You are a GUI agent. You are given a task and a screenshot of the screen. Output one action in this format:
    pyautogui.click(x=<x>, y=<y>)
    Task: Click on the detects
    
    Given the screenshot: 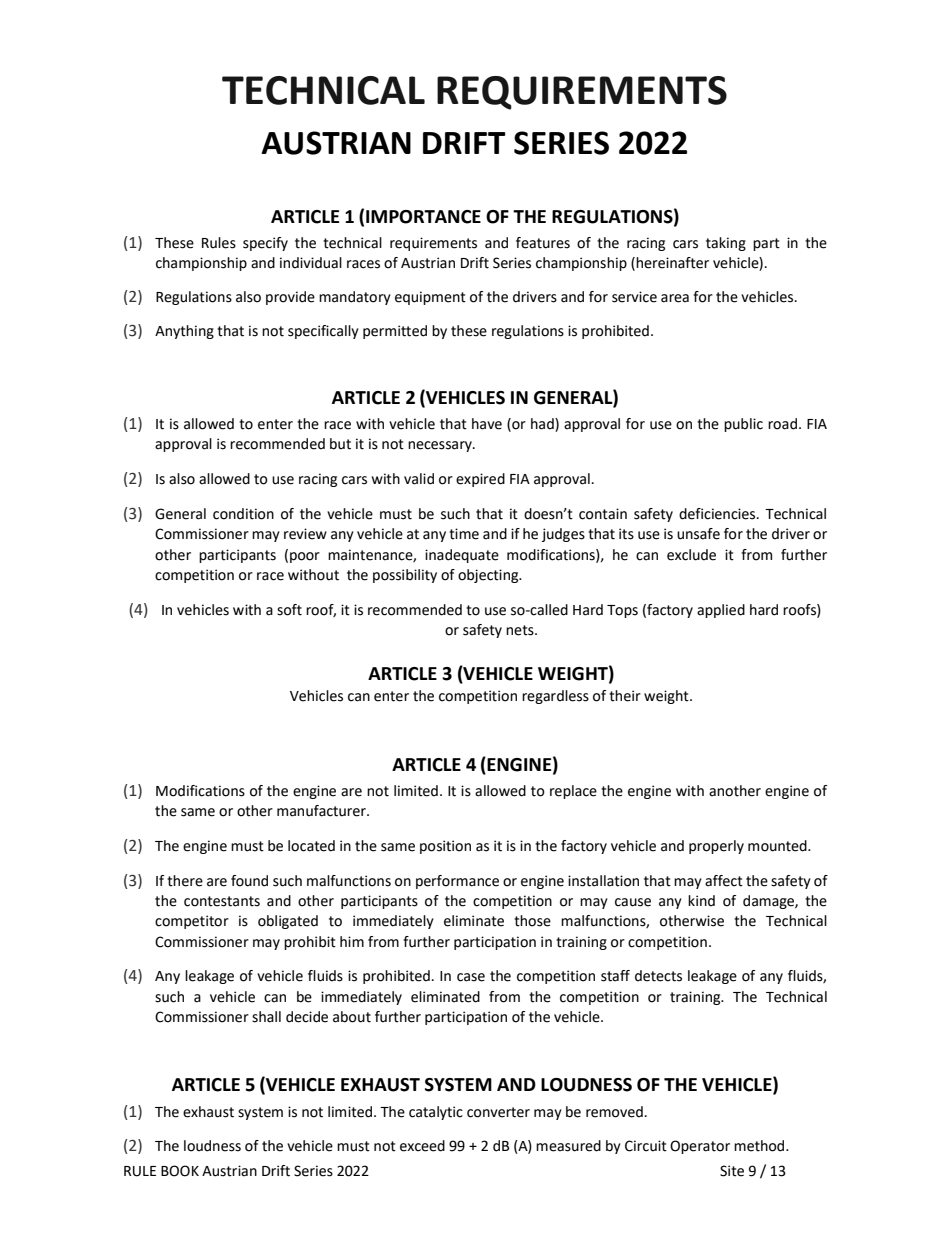 What is the action you would take?
    pyautogui.click(x=658, y=976)
